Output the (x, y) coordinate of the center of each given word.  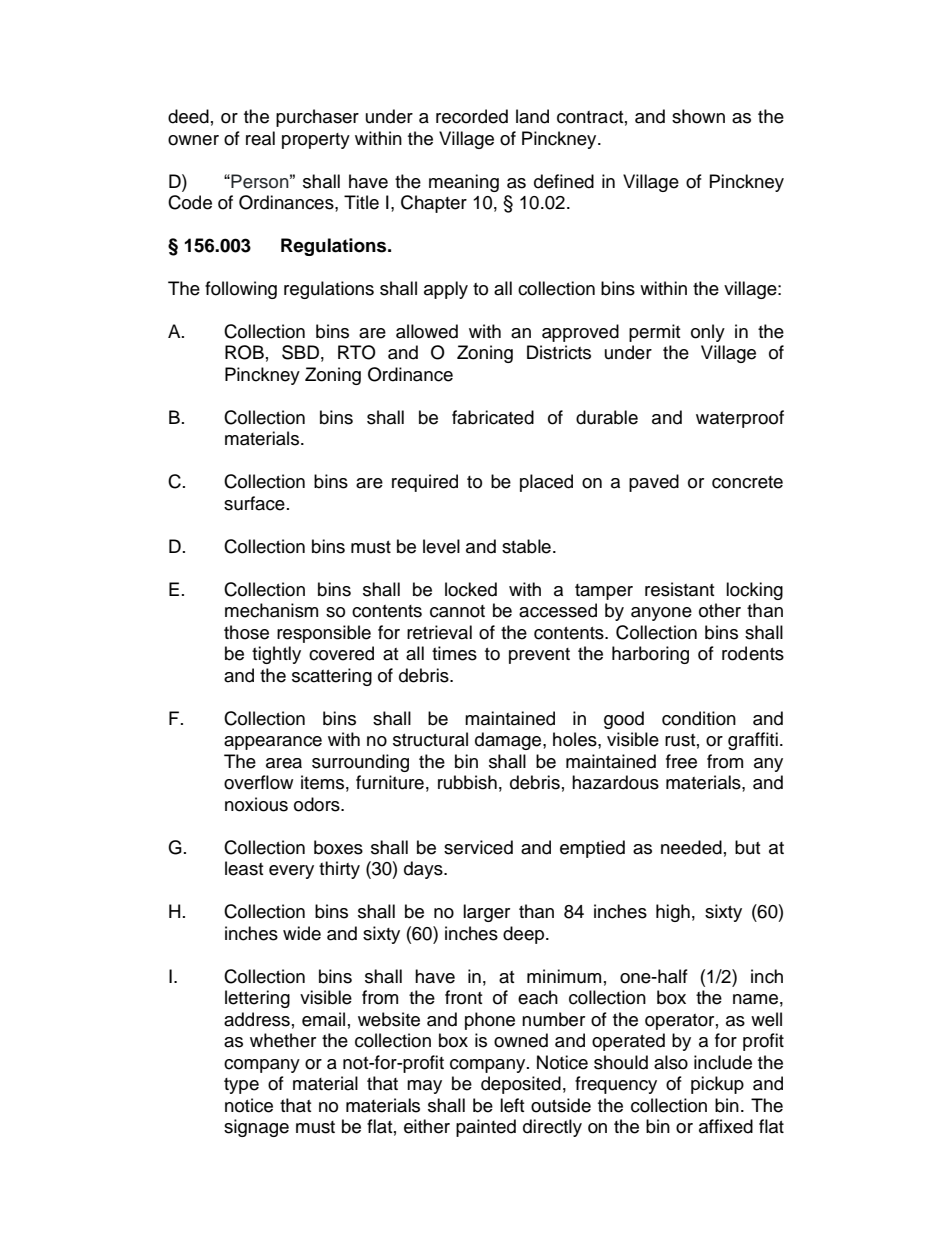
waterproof (740, 419)
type (241, 1086)
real (260, 138)
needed (691, 847)
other (720, 610)
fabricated (493, 417)
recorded (472, 116)
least (244, 868)
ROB (244, 352)
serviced (478, 847)
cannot (457, 611)
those (246, 632)
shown (698, 116)
